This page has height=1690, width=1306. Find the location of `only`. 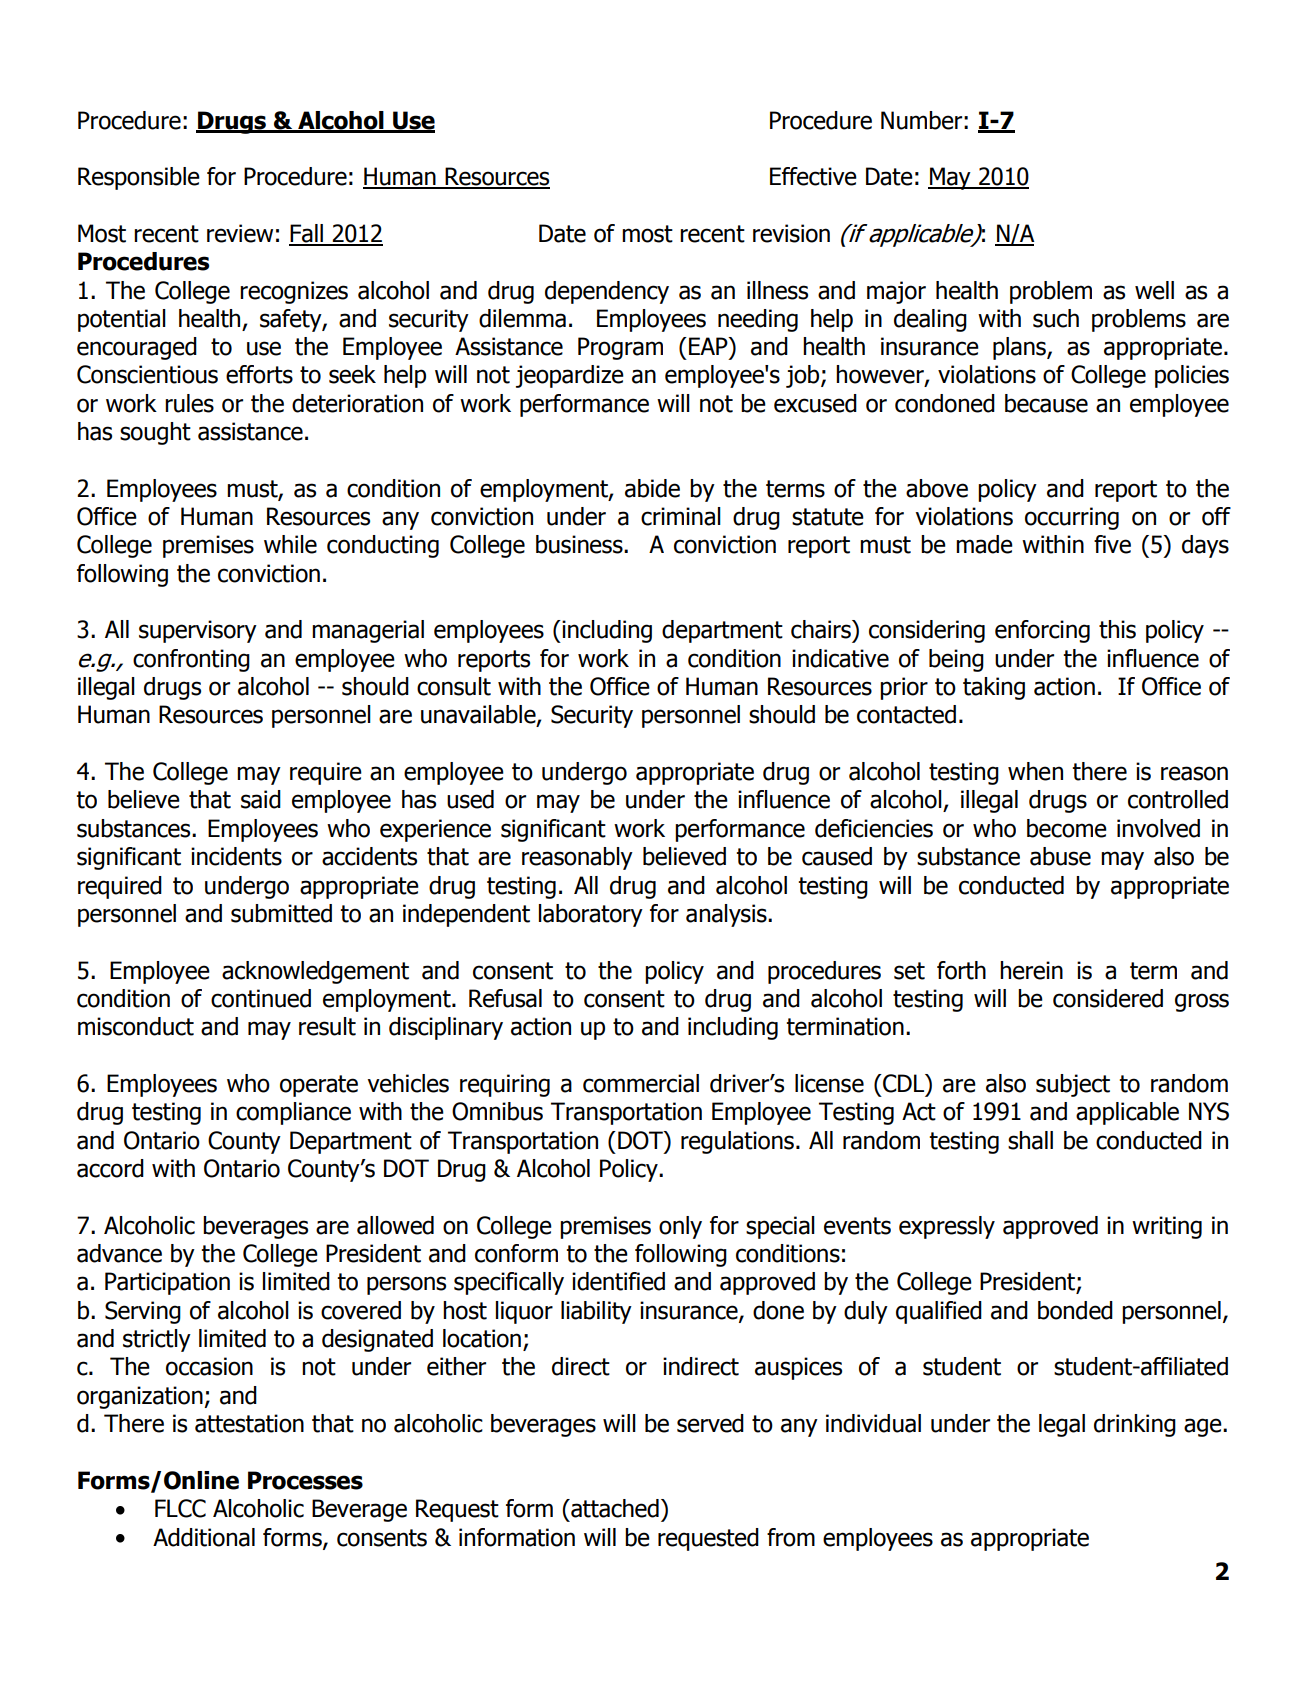

only is located at coordinates (680, 1227).
